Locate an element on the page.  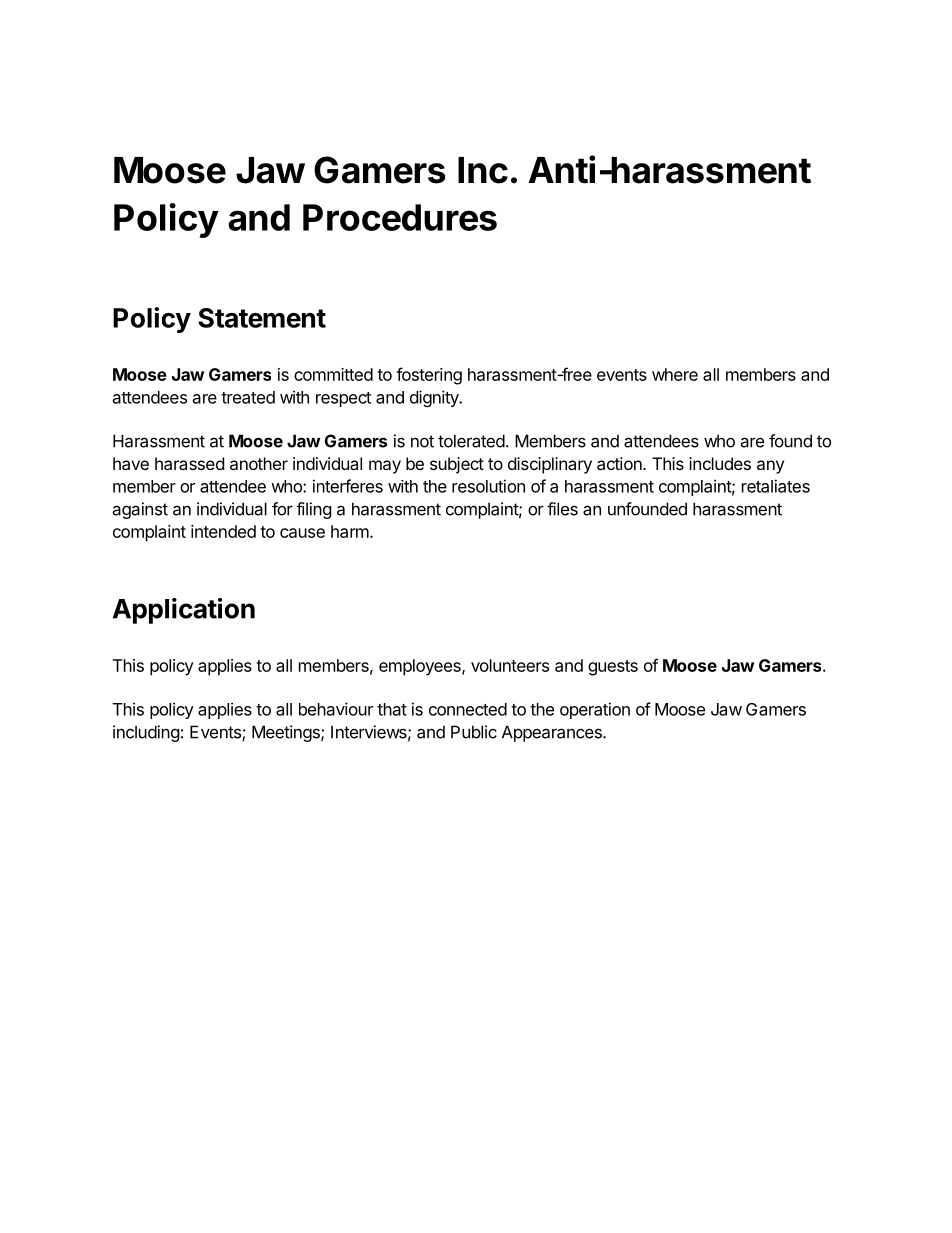
connected is located at coordinates (468, 709).
